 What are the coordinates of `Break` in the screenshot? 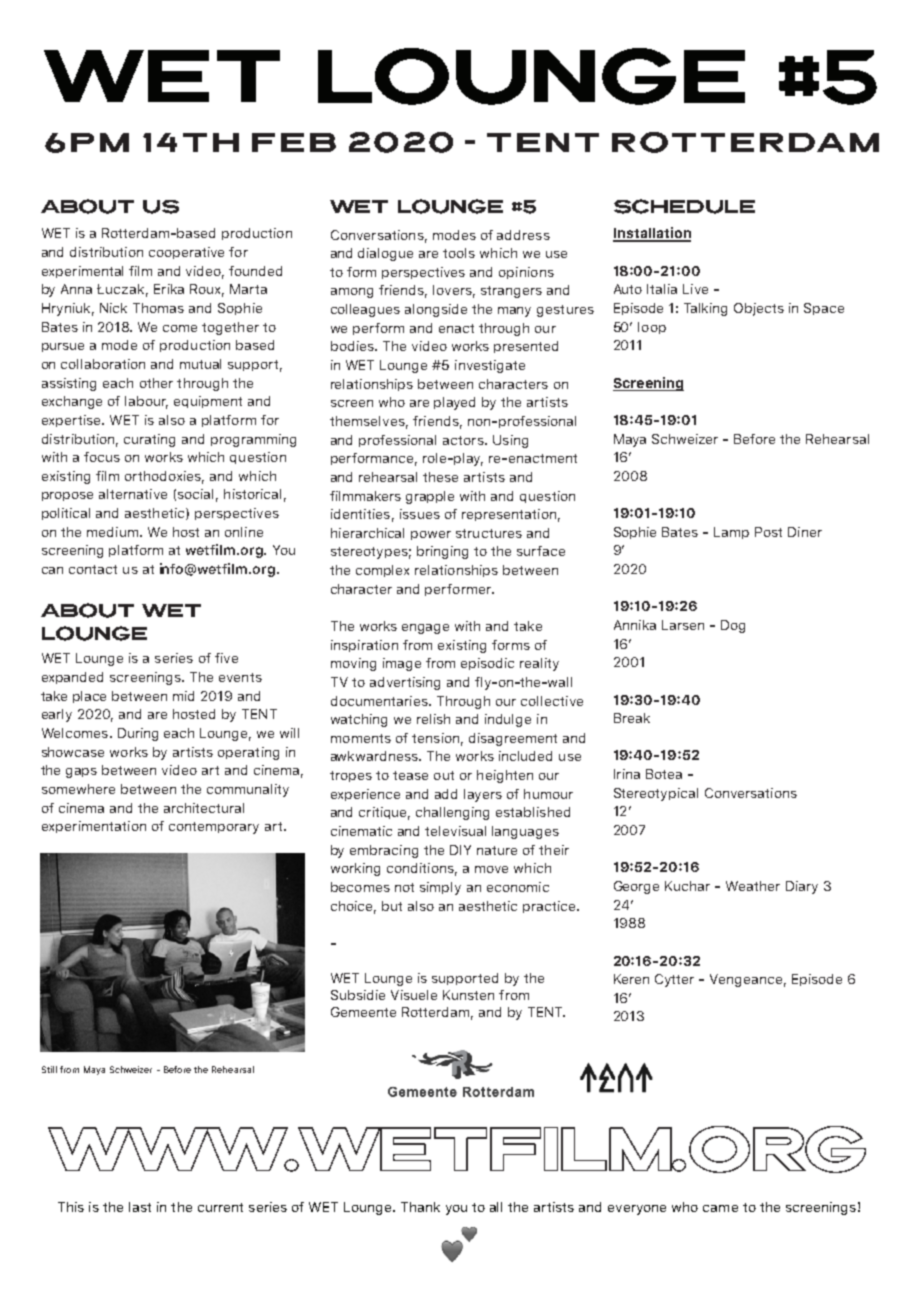 It's located at (632, 718).
